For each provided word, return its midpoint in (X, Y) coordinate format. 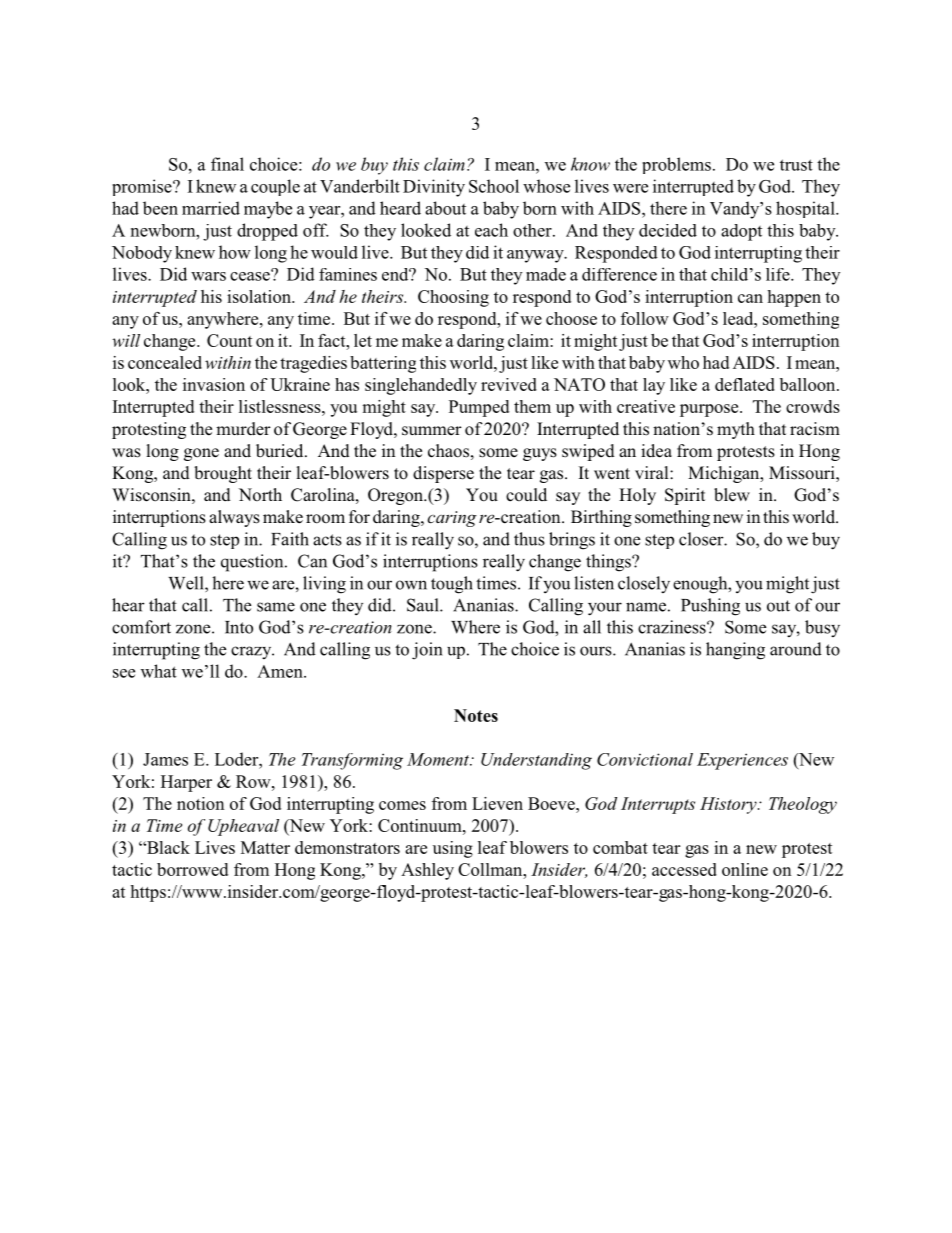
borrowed (192, 869)
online (745, 869)
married (211, 208)
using (453, 849)
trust (796, 165)
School (494, 186)
